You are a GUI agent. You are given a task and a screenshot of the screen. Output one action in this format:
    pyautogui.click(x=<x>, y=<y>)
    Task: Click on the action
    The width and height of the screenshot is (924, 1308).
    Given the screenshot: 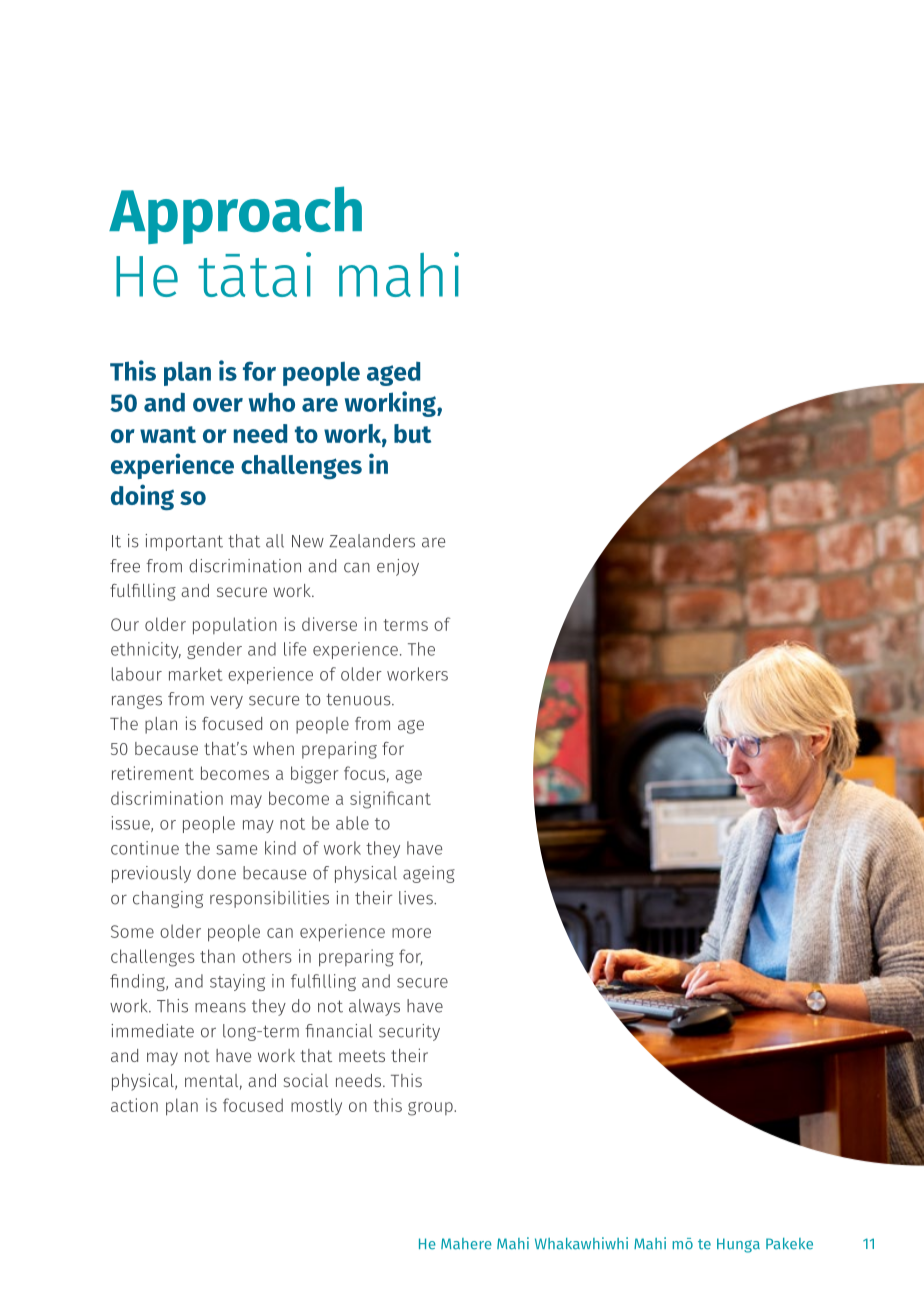 What is the action you would take?
    pyautogui.click(x=134, y=1105)
